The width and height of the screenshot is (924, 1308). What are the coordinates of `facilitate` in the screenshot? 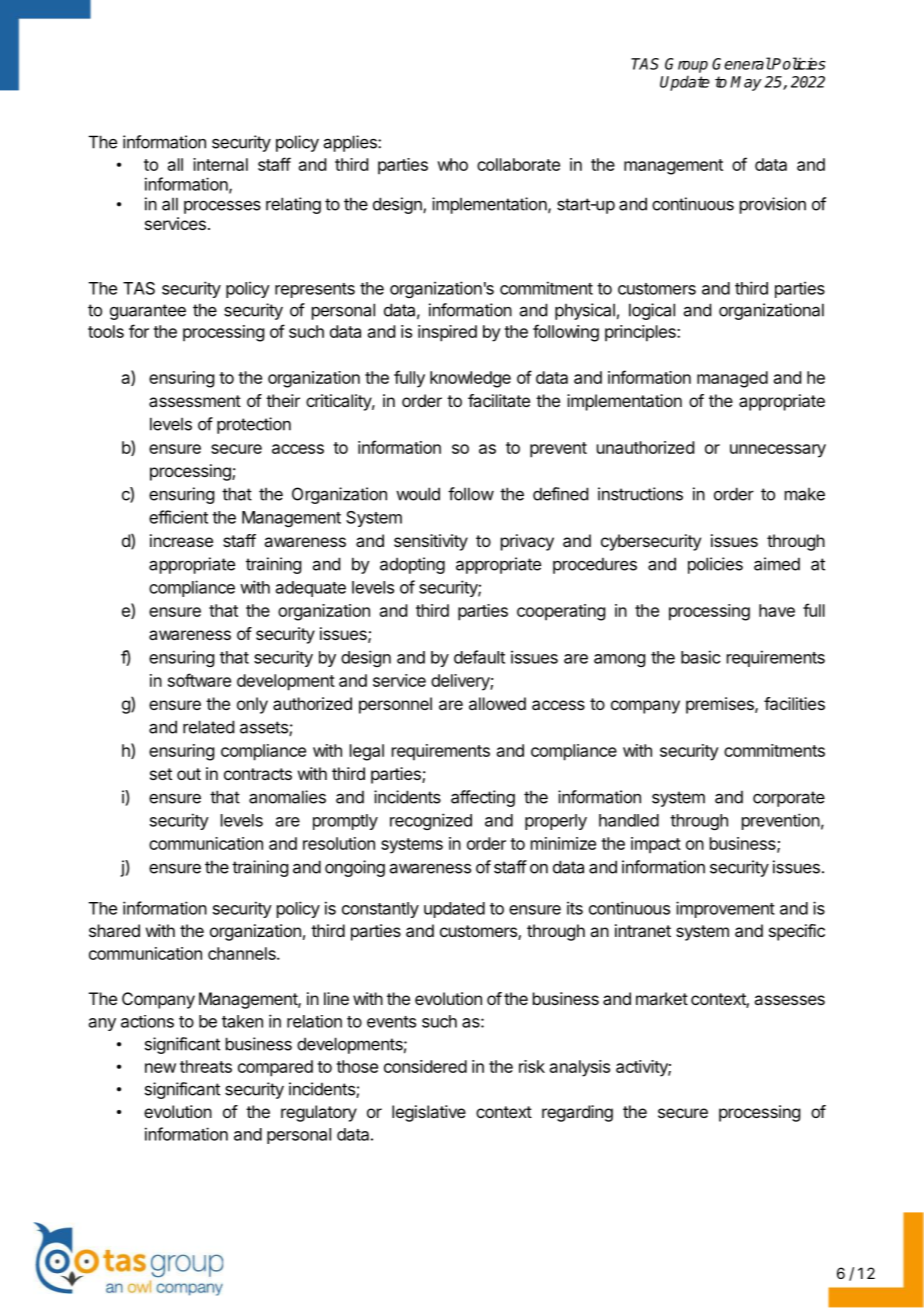 It's located at (499, 400).
